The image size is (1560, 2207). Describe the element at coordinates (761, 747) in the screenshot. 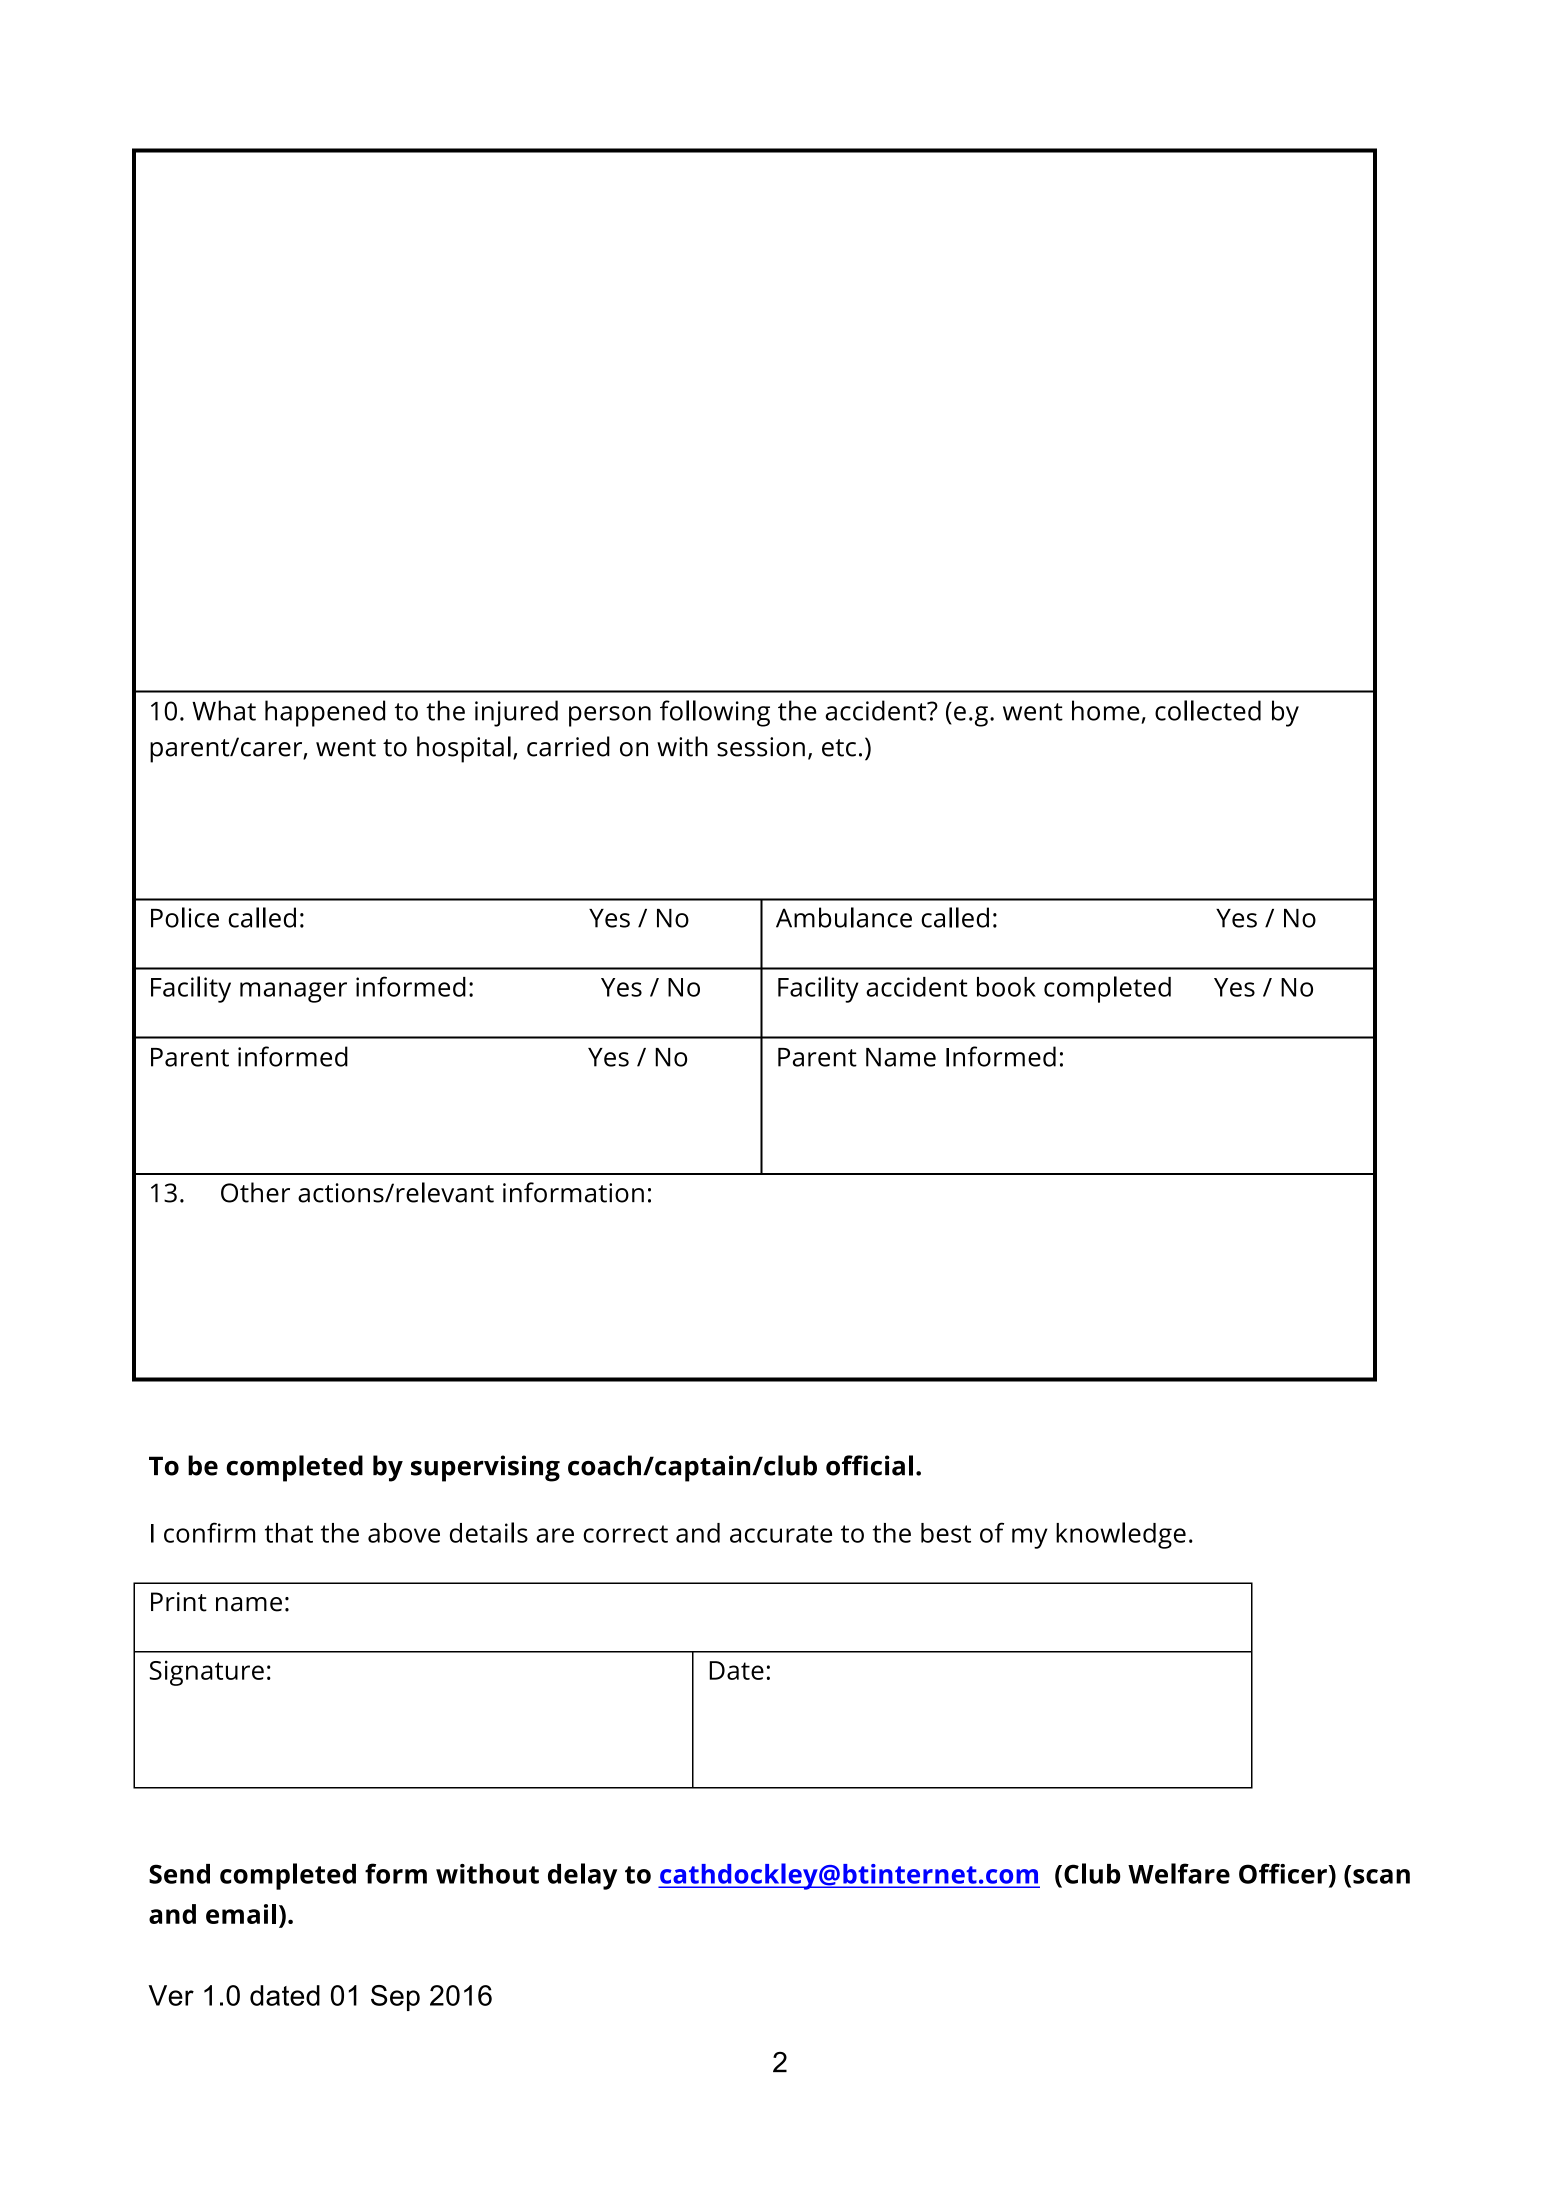

I see `session` at that location.
